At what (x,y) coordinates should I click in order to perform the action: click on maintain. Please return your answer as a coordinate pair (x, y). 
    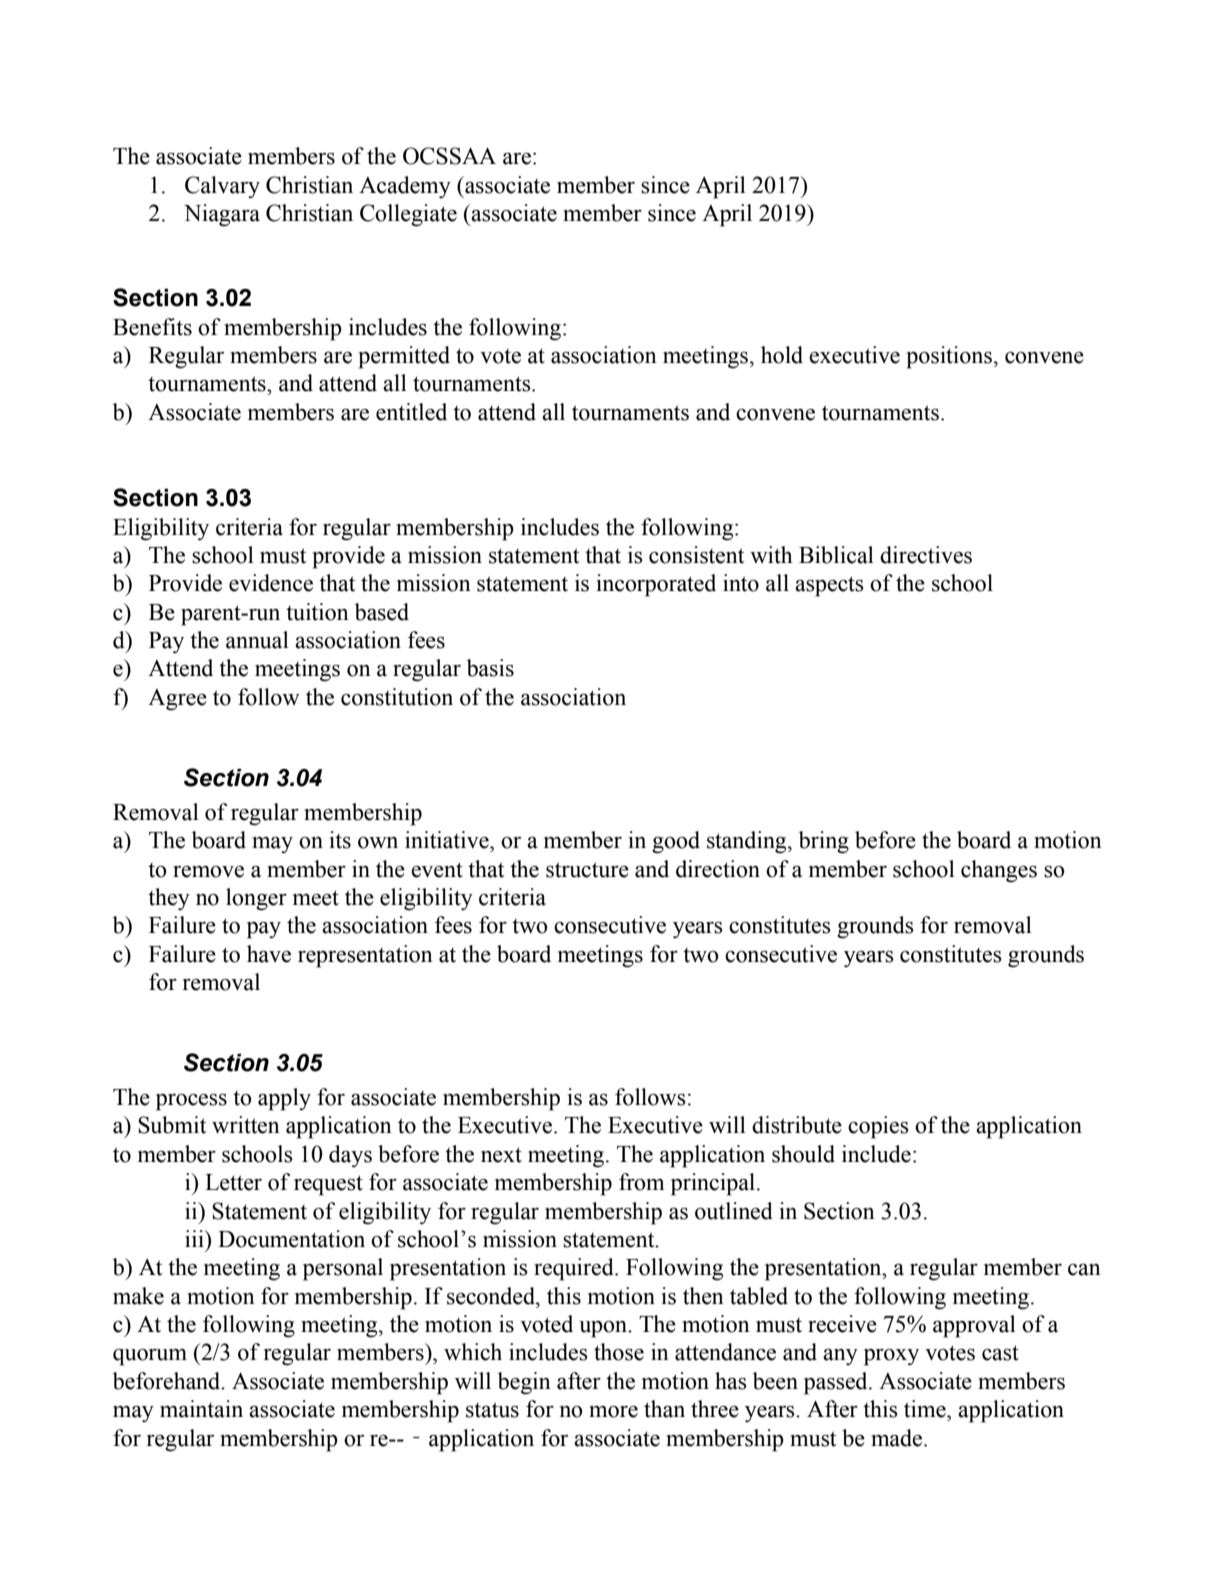
    Looking at the image, I should click on (201, 1409).
